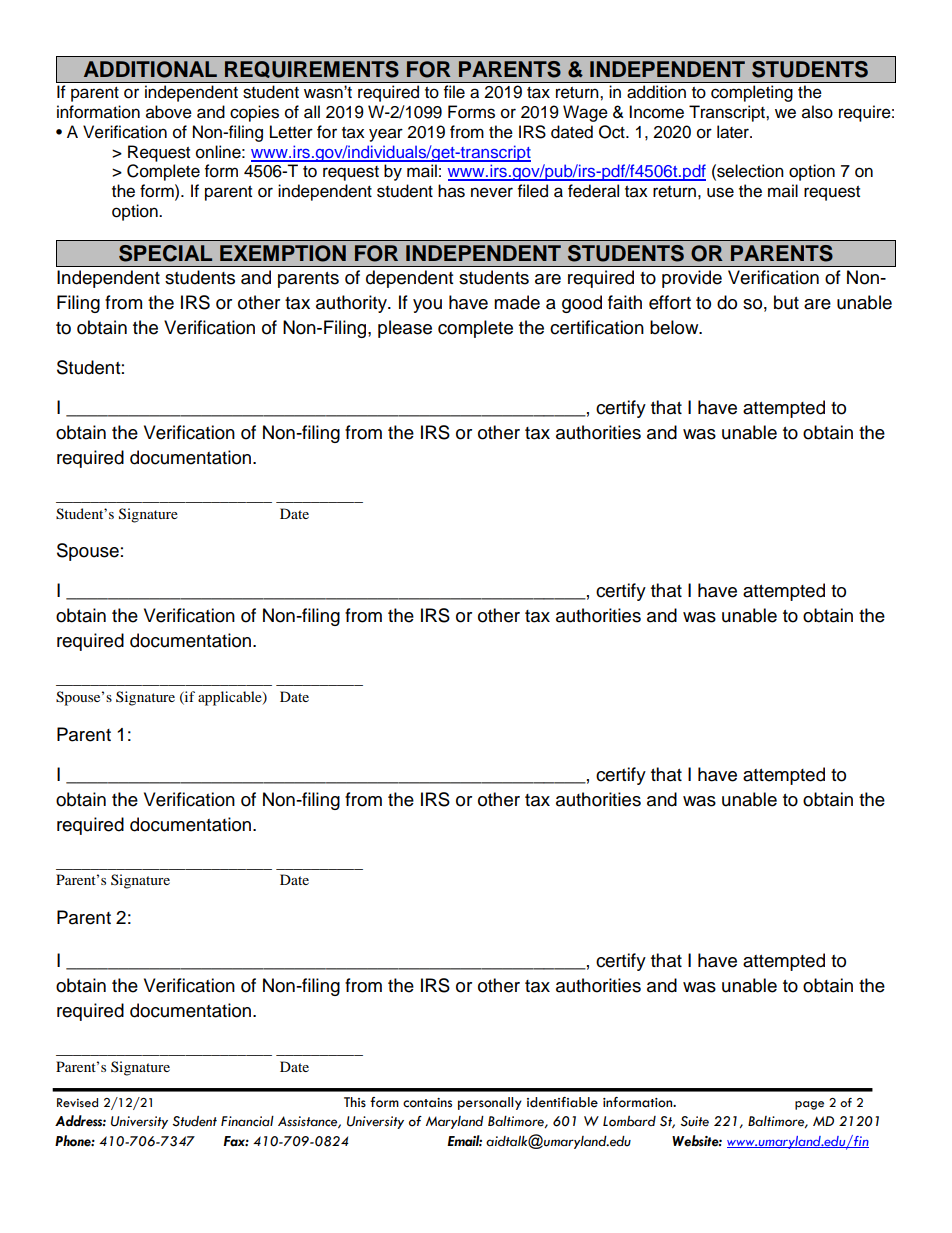  Describe the element at coordinates (427, 1103) in the page. I see `contains` at that location.
